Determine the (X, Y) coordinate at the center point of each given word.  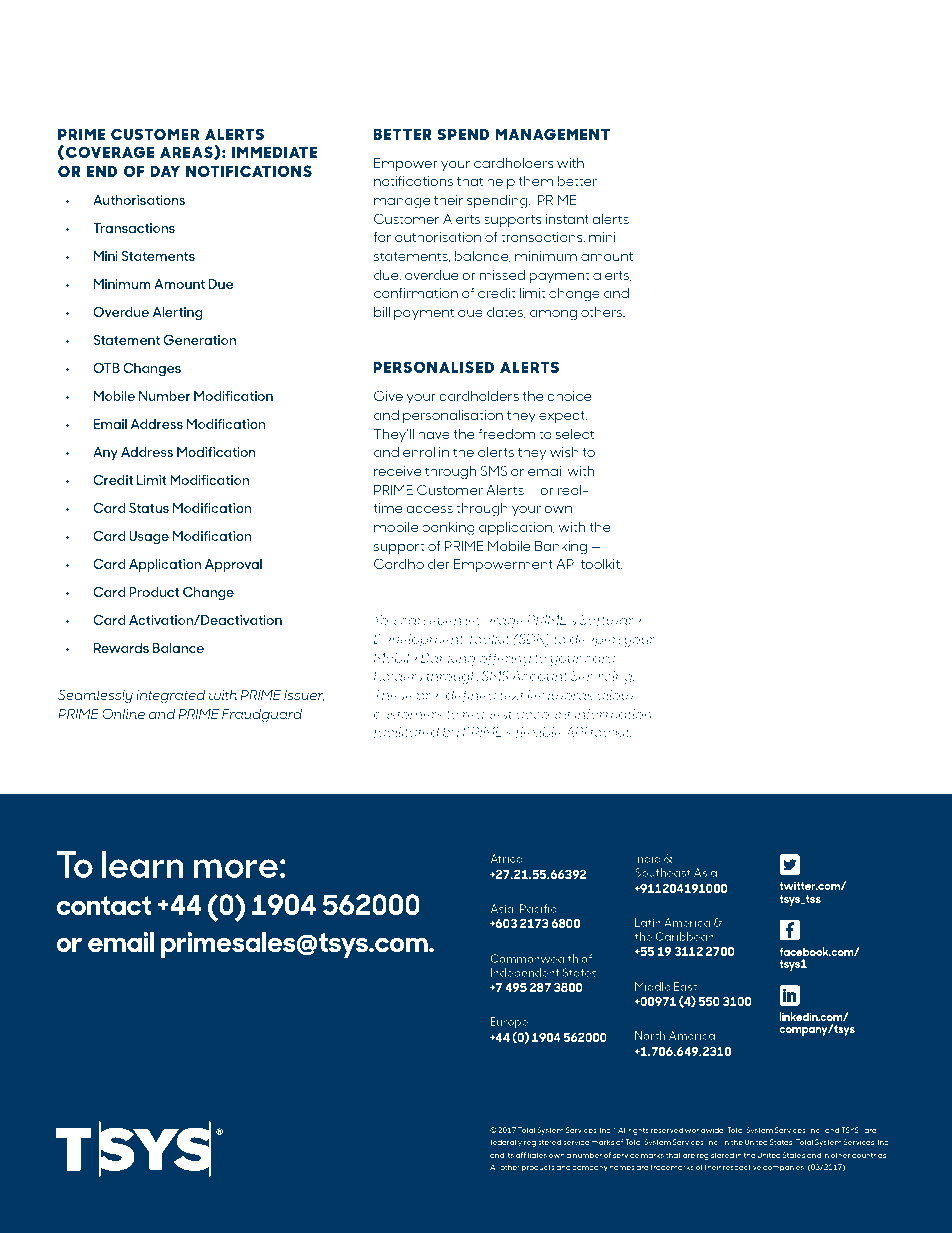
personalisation (453, 416)
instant (567, 219)
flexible (538, 733)
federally (506, 1143)
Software (610, 621)
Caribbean (684, 936)
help (501, 182)
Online (123, 713)
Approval (233, 565)
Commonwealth (534, 958)
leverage (494, 621)
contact (103, 906)
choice (569, 396)
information (614, 715)
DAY (165, 171)
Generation (199, 339)
